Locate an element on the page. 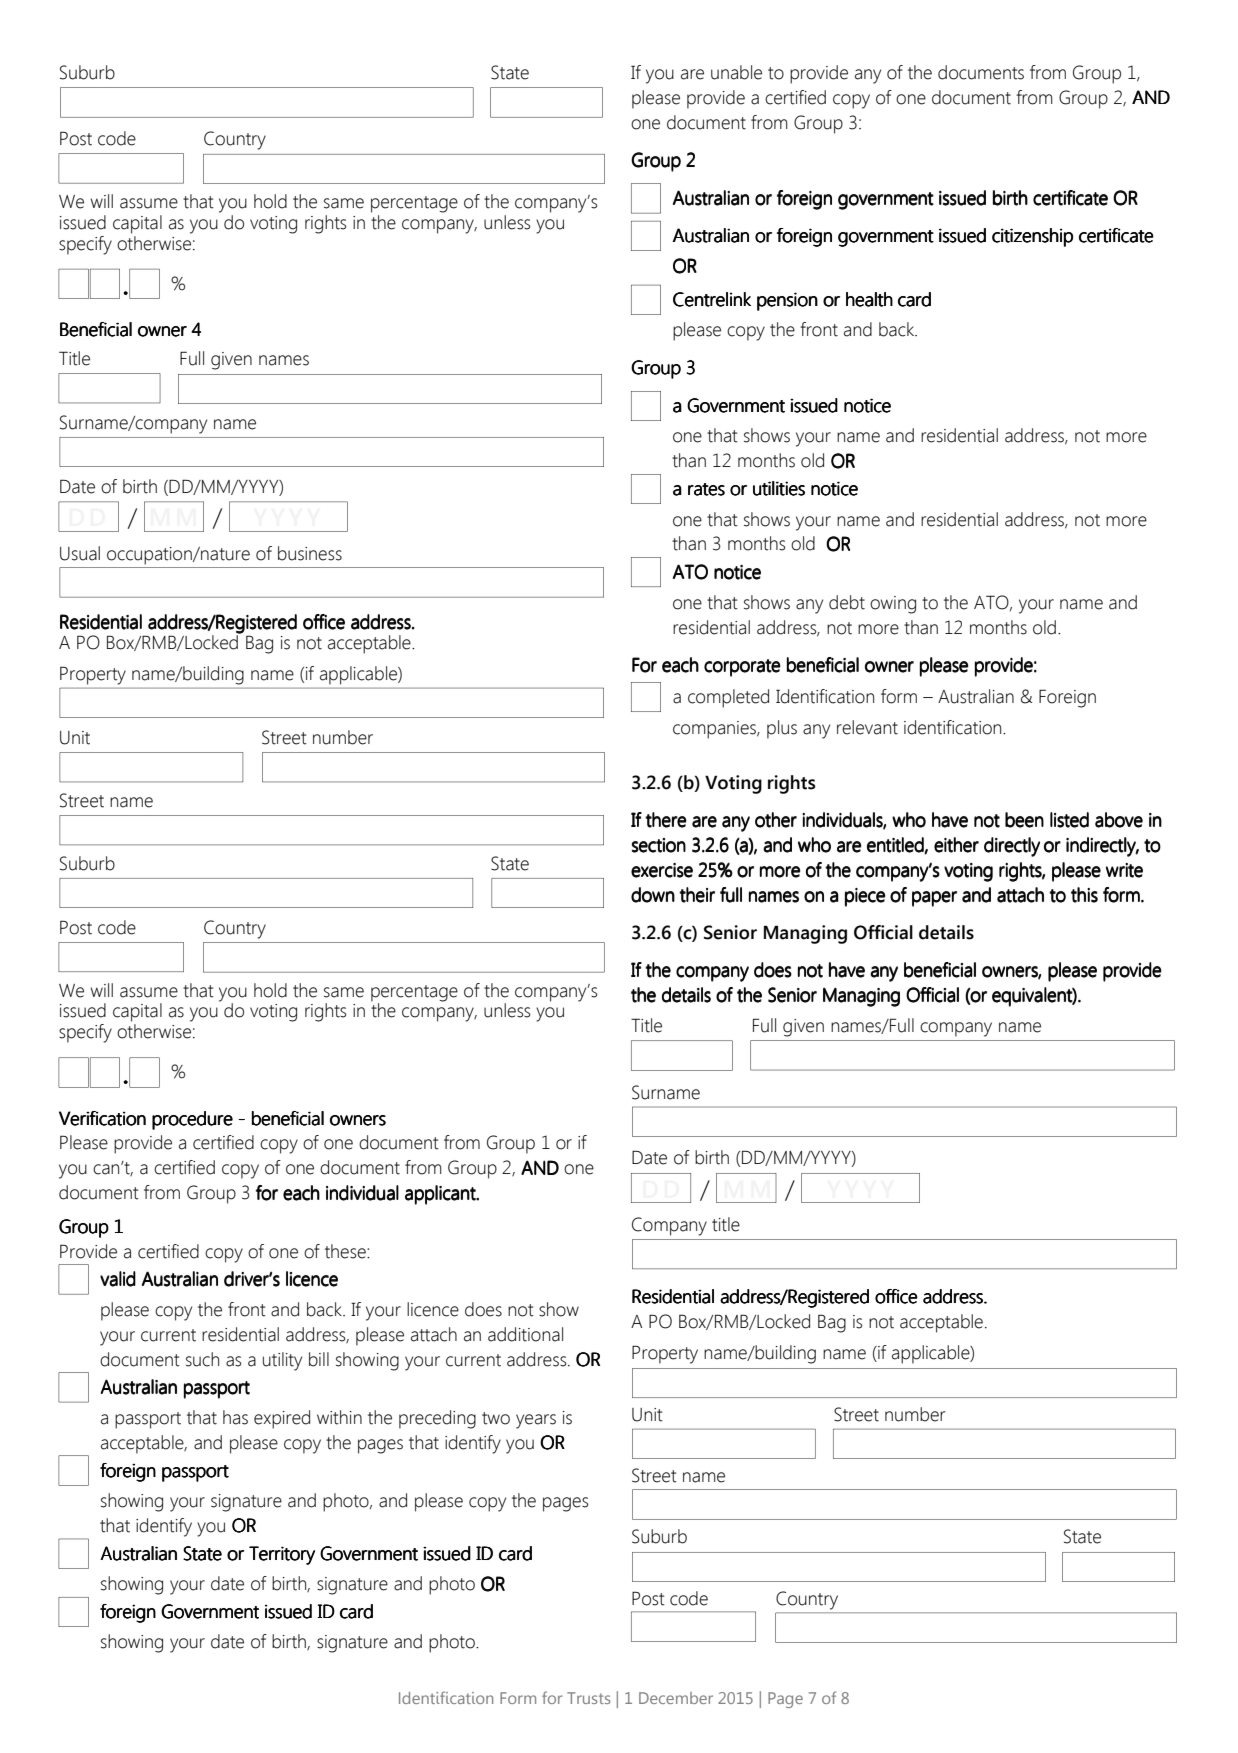 The image size is (1238, 1753). Usual is located at coordinates (80, 553).
